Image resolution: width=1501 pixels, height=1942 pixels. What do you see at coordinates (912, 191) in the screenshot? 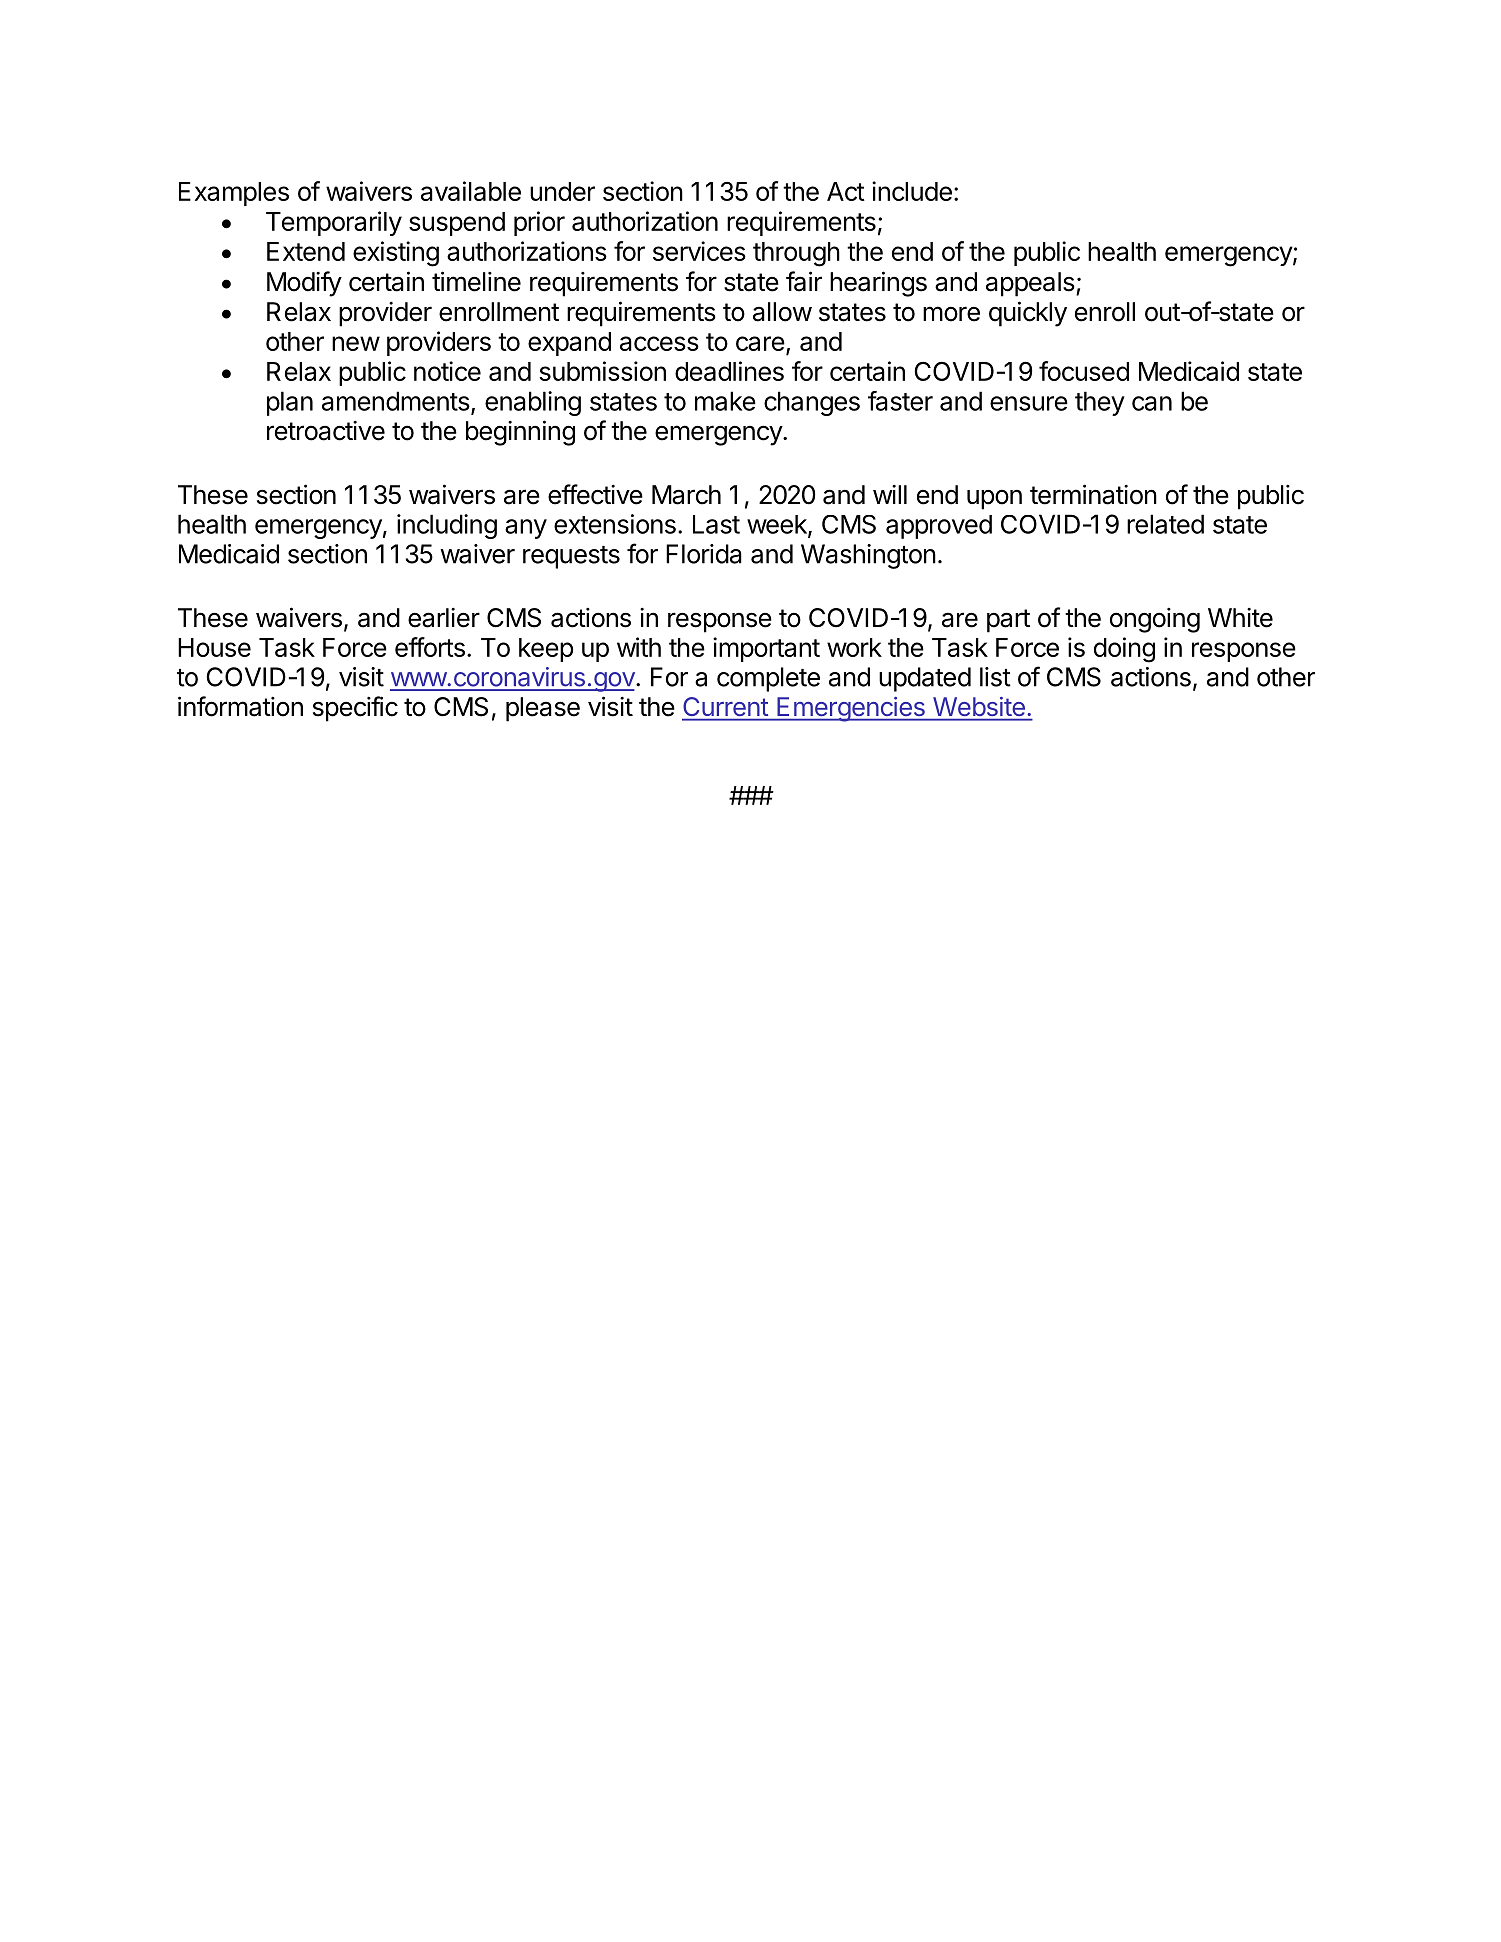
I see `include` at bounding box center [912, 191].
